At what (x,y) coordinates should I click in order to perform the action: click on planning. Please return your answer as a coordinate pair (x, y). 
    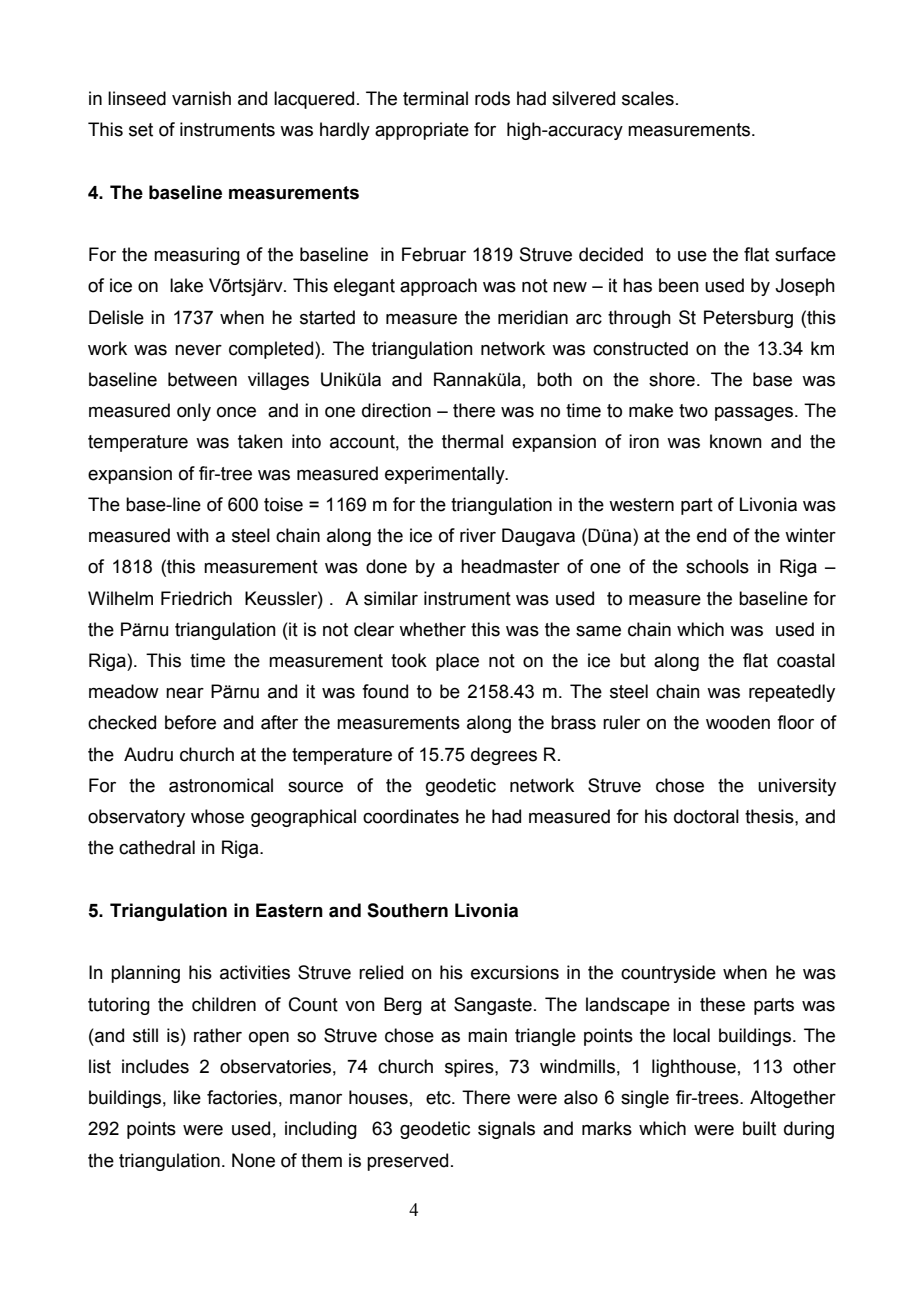
    Looking at the image, I should click on (145, 974).
